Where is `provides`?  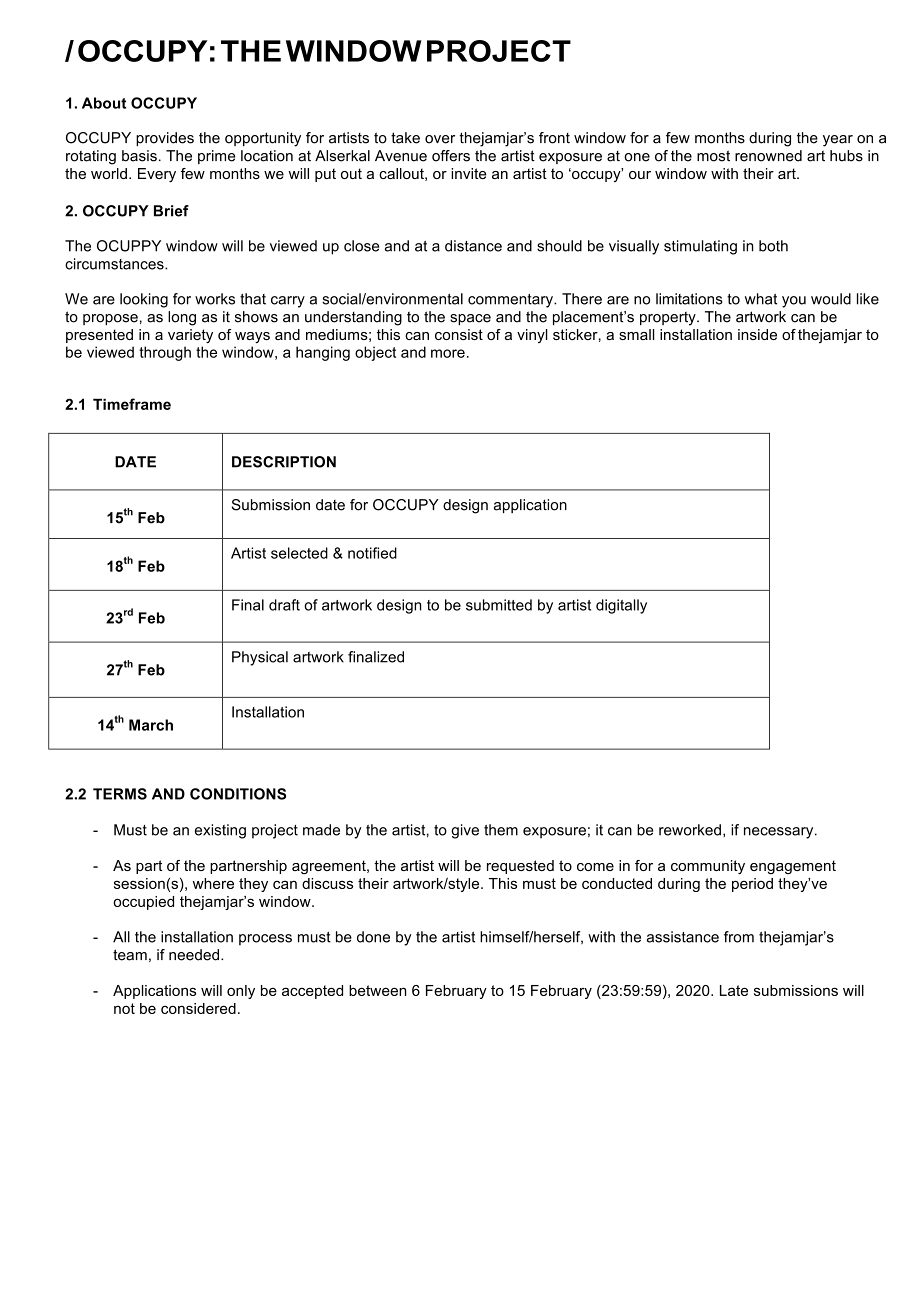
provides is located at coordinates (165, 139).
